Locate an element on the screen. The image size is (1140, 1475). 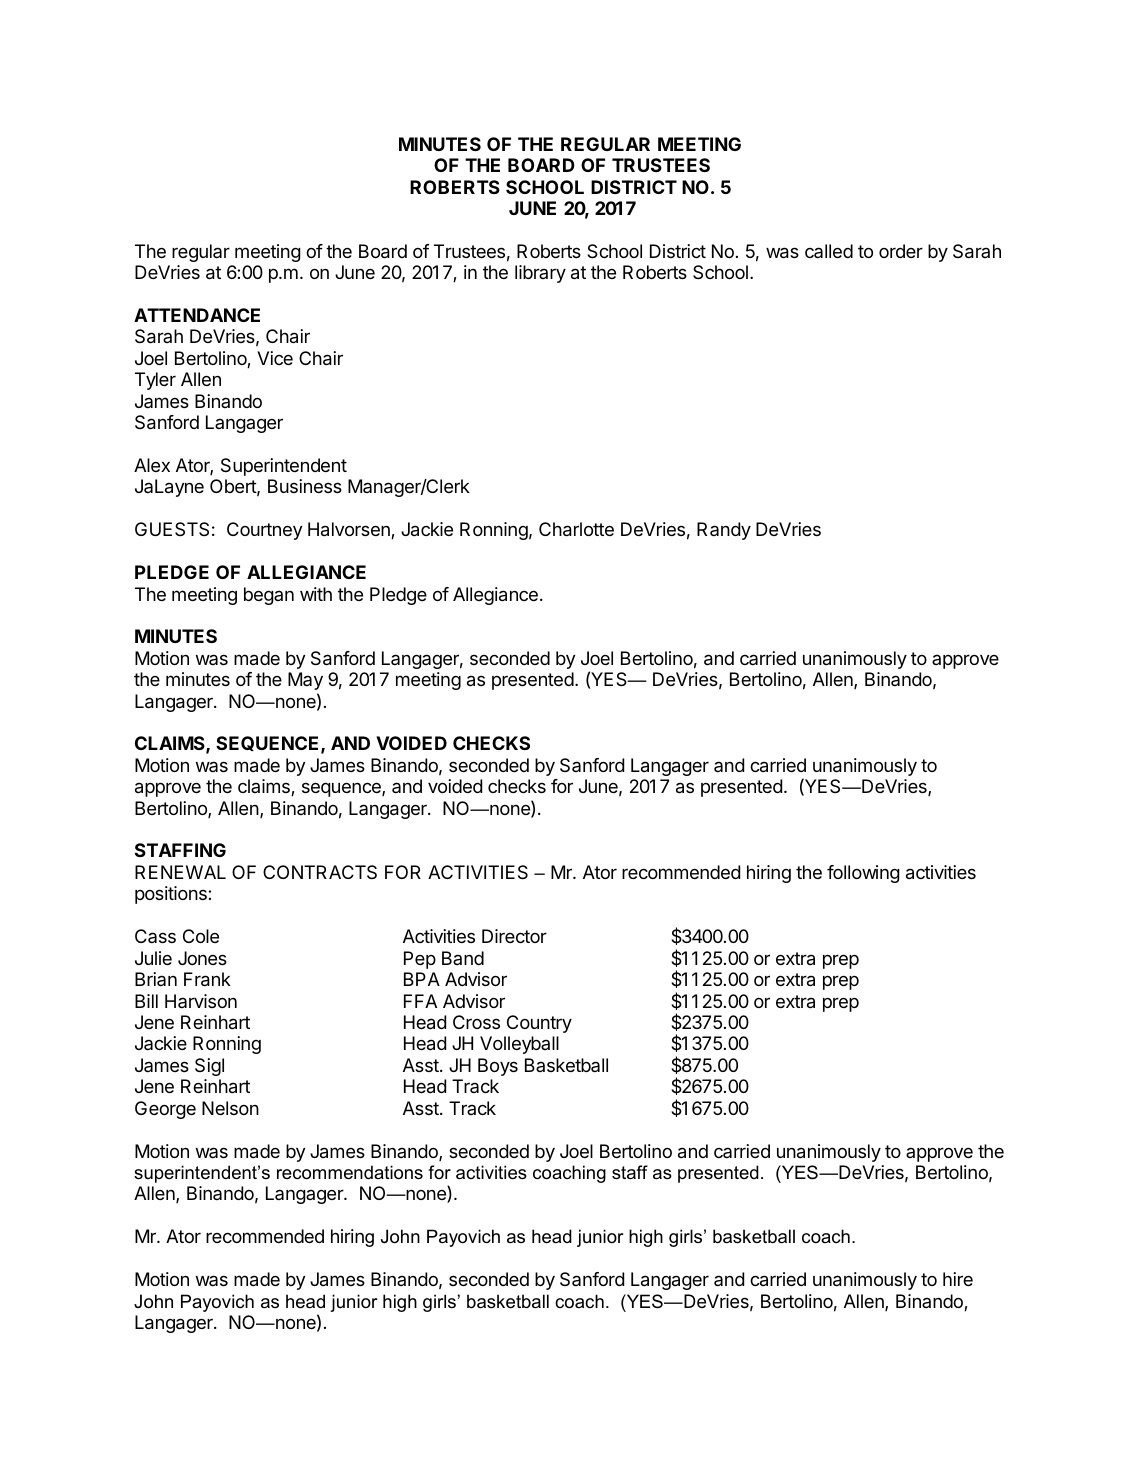
Boys is located at coordinates (498, 1067).
